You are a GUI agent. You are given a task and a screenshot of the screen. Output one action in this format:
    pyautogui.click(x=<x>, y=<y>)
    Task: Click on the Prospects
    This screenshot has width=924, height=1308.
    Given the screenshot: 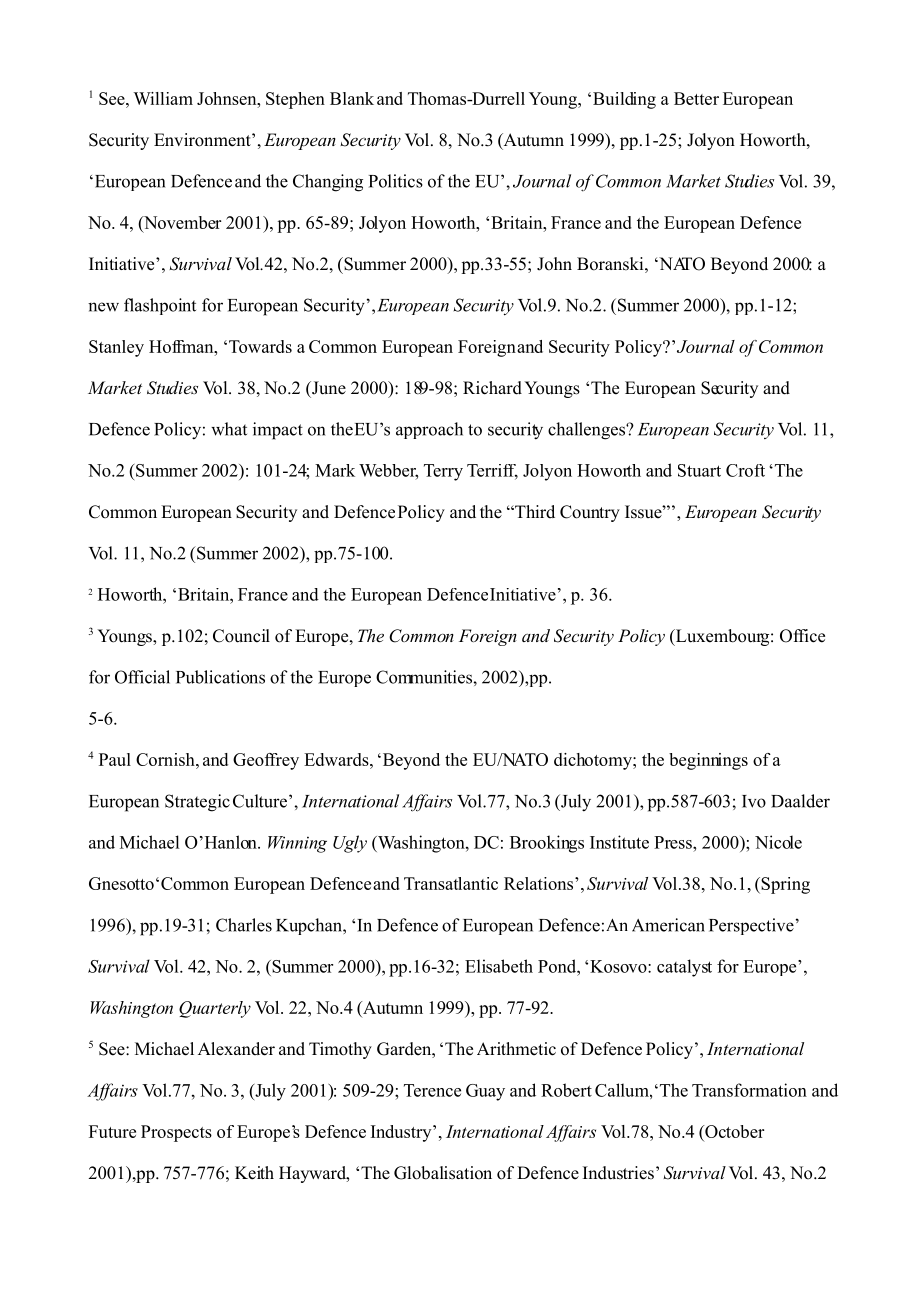 What is the action you would take?
    pyautogui.click(x=176, y=1133)
